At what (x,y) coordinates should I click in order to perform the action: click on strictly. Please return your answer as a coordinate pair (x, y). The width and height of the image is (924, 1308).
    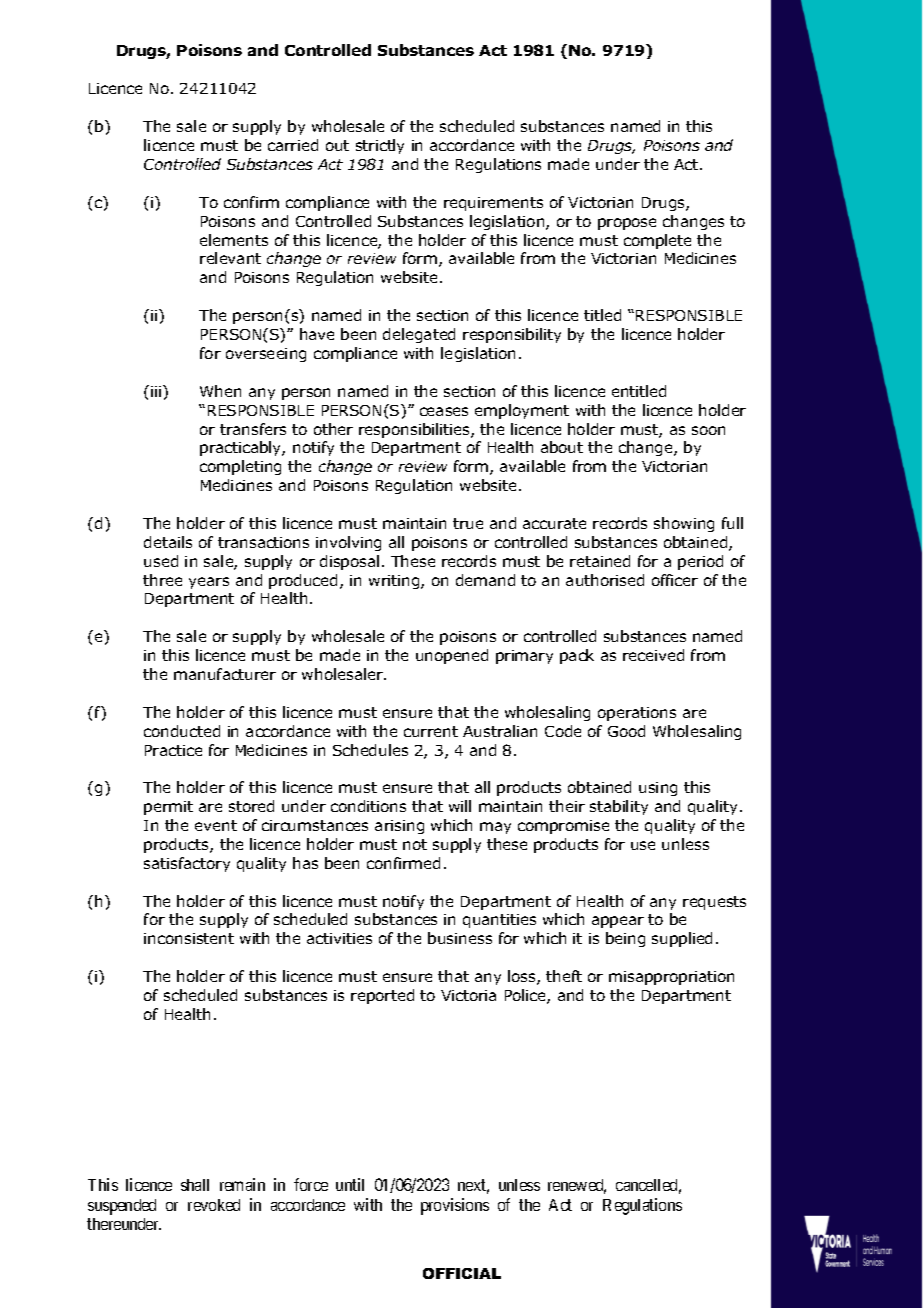
    Looking at the image, I should click on (380, 146).
